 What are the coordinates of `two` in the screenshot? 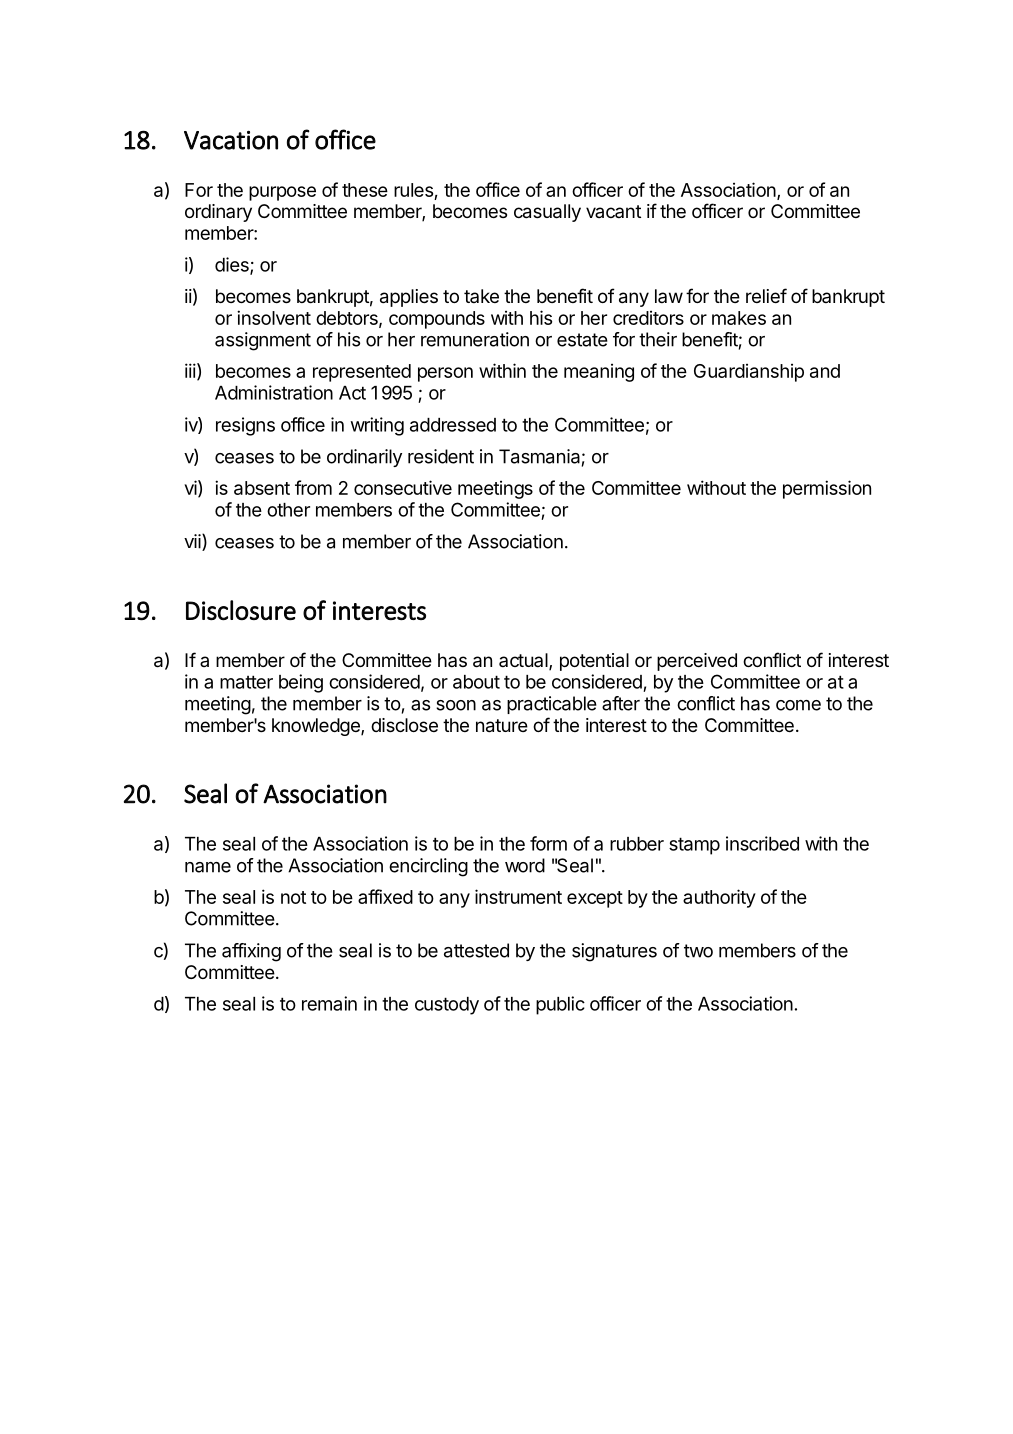 It's located at (698, 951).
